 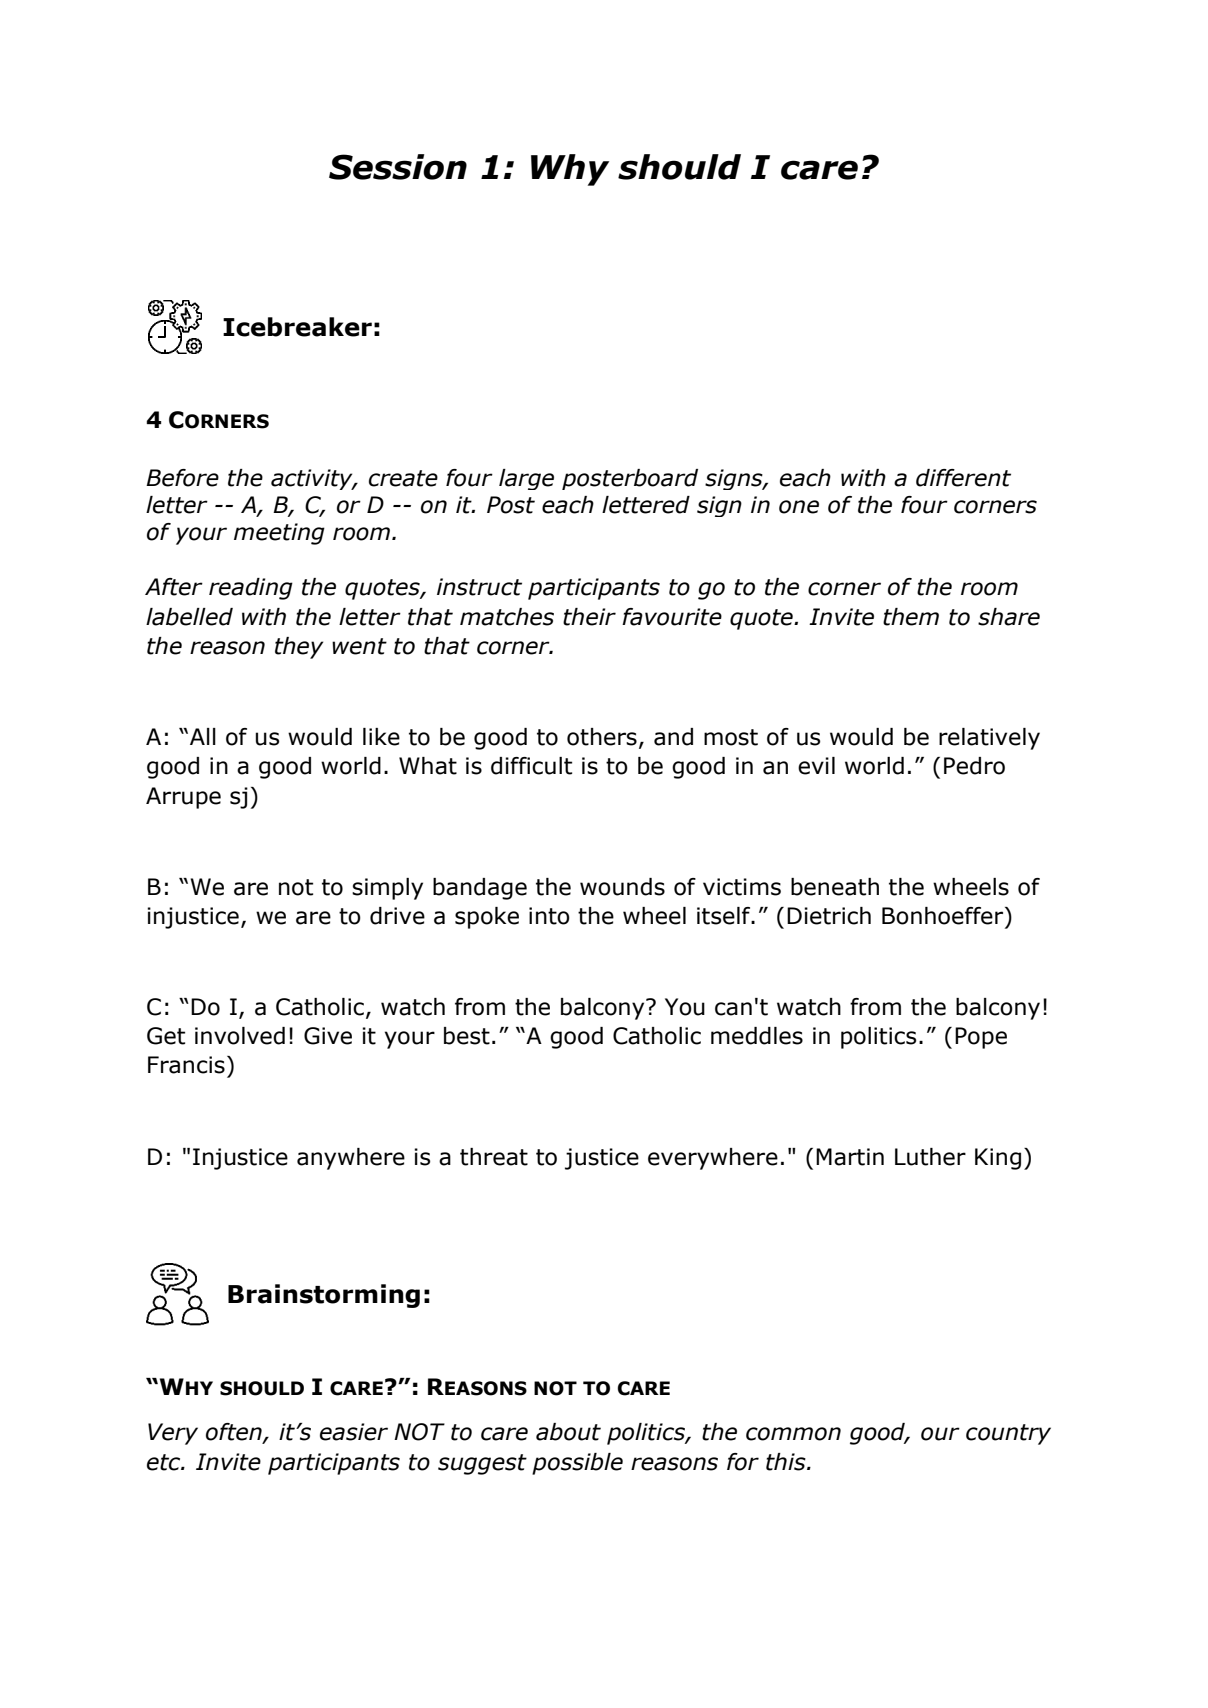 I want to click on involved, so click(x=240, y=1036).
